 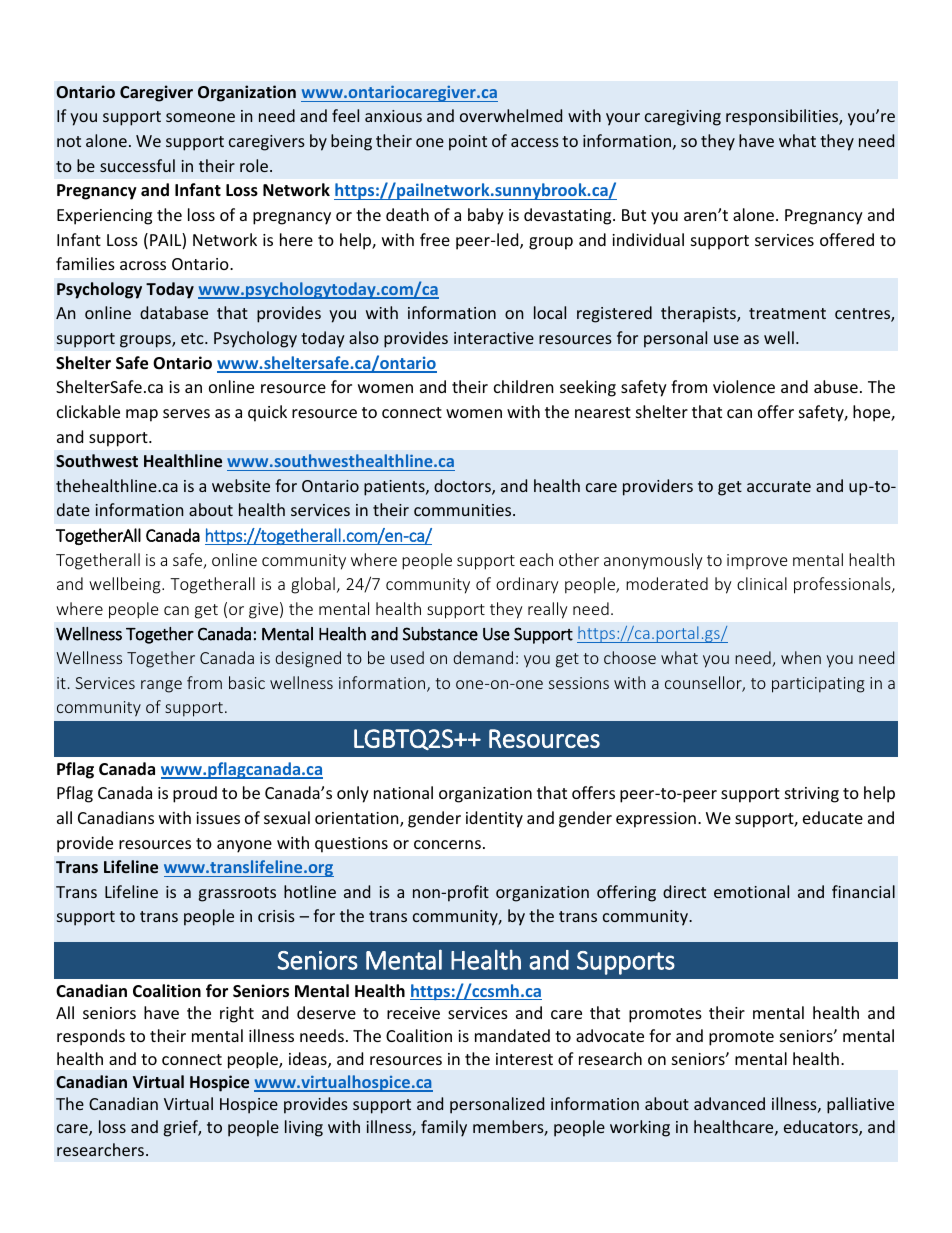 I want to click on responds, so click(x=91, y=1037).
